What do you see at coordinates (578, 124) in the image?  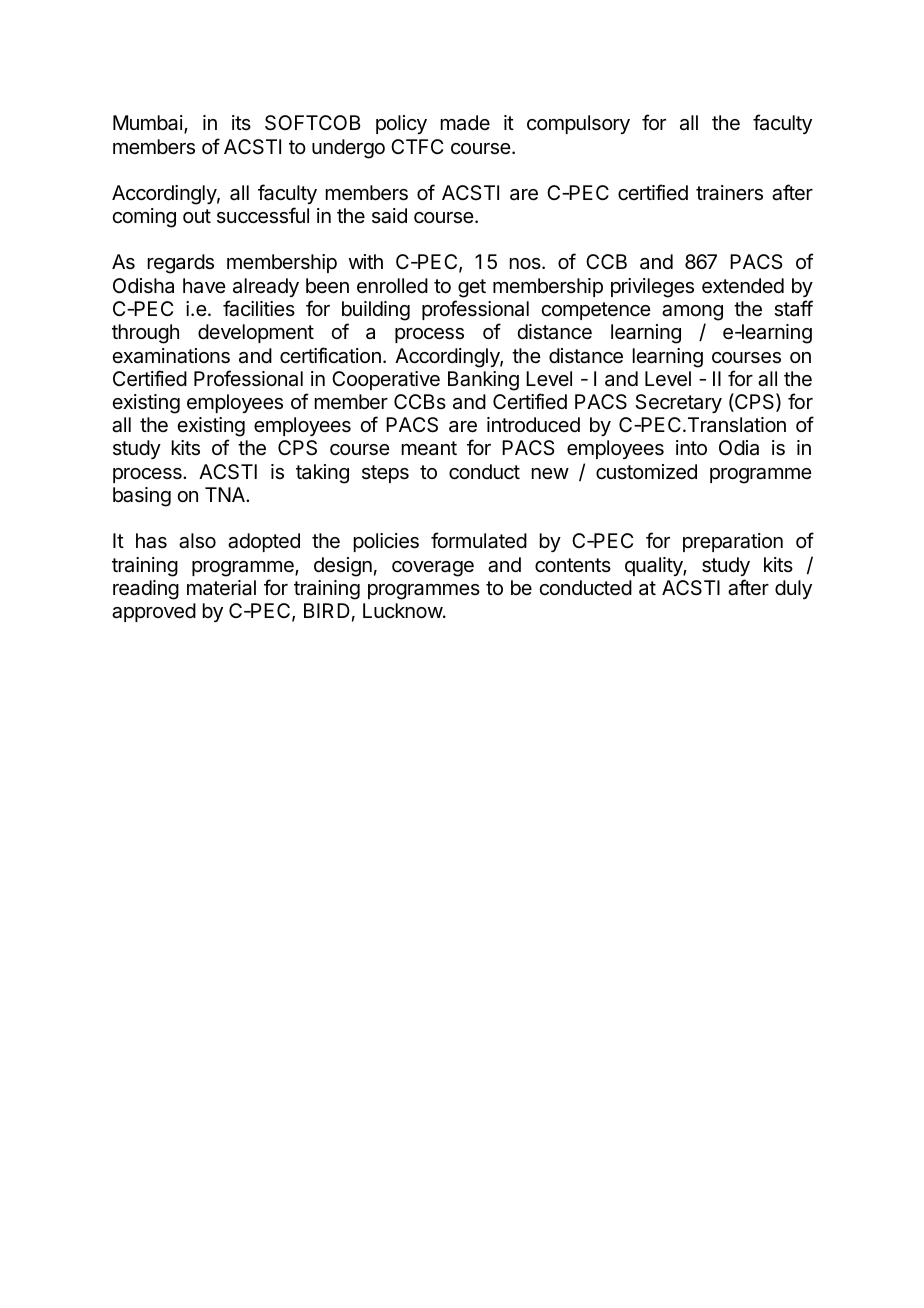 I see `compulsory` at bounding box center [578, 124].
